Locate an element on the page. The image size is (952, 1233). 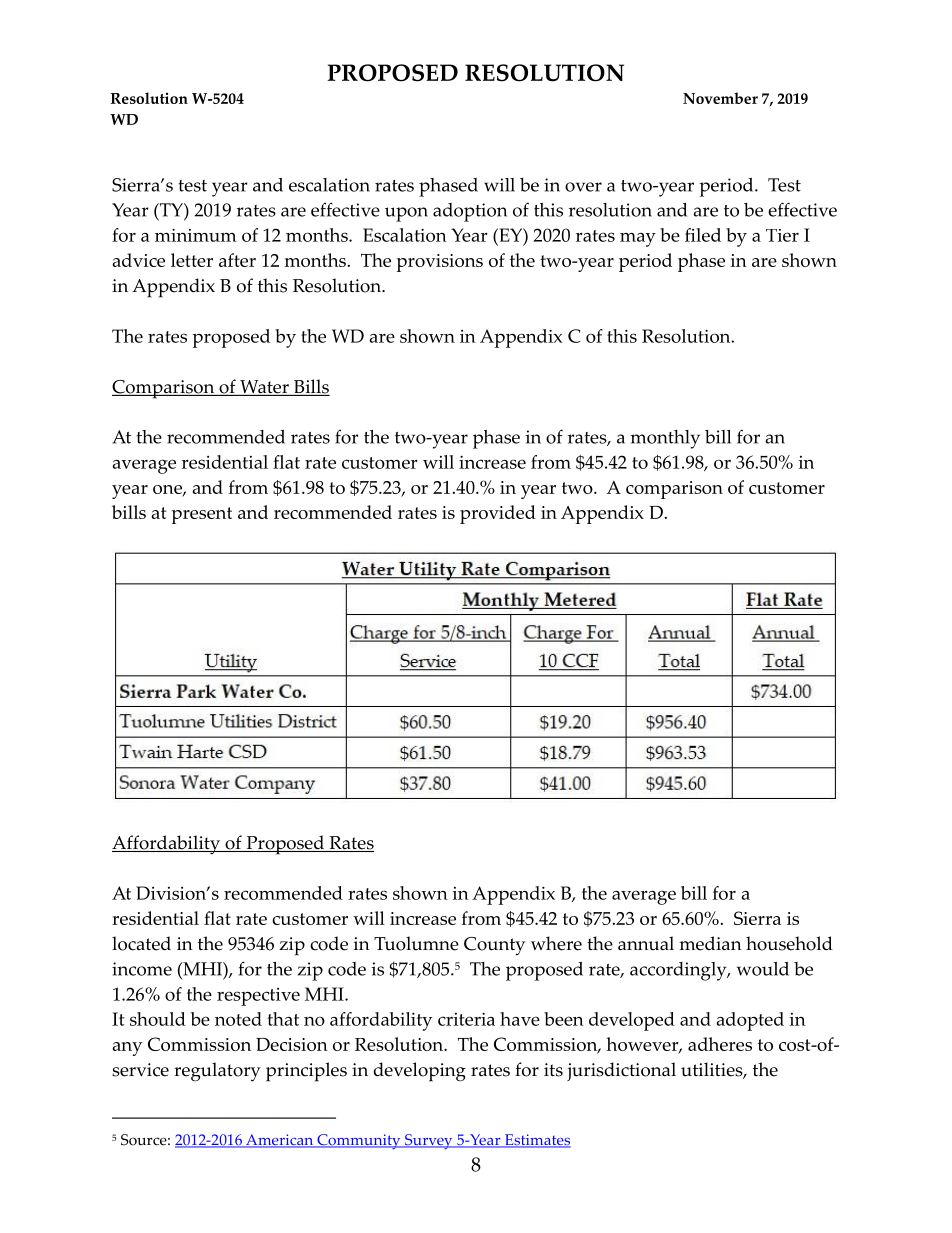
provided is located at coordinates (498, 514).
